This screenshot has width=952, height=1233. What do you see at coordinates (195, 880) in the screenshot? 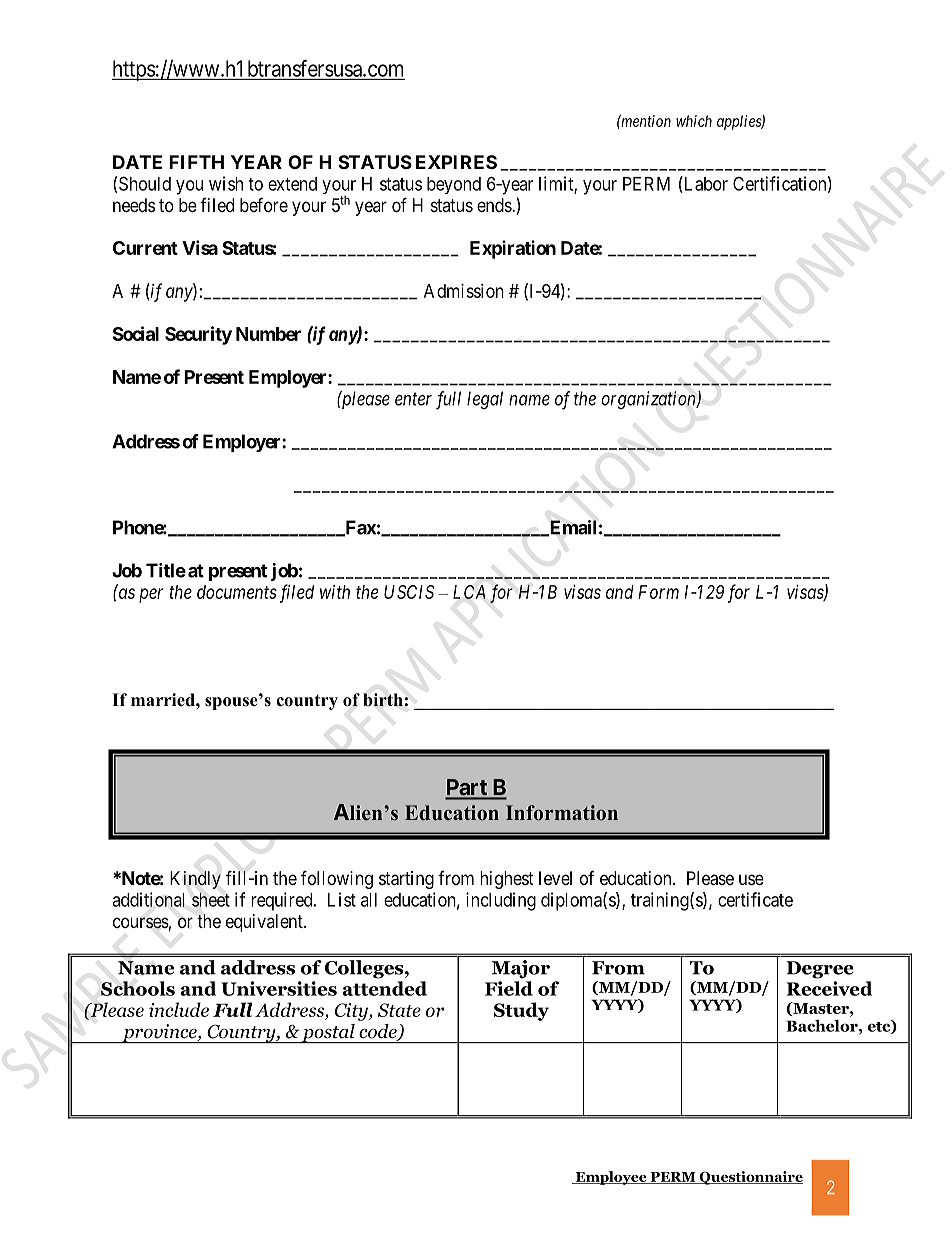
I see `Kindly` at bounding box center [195, 880].
